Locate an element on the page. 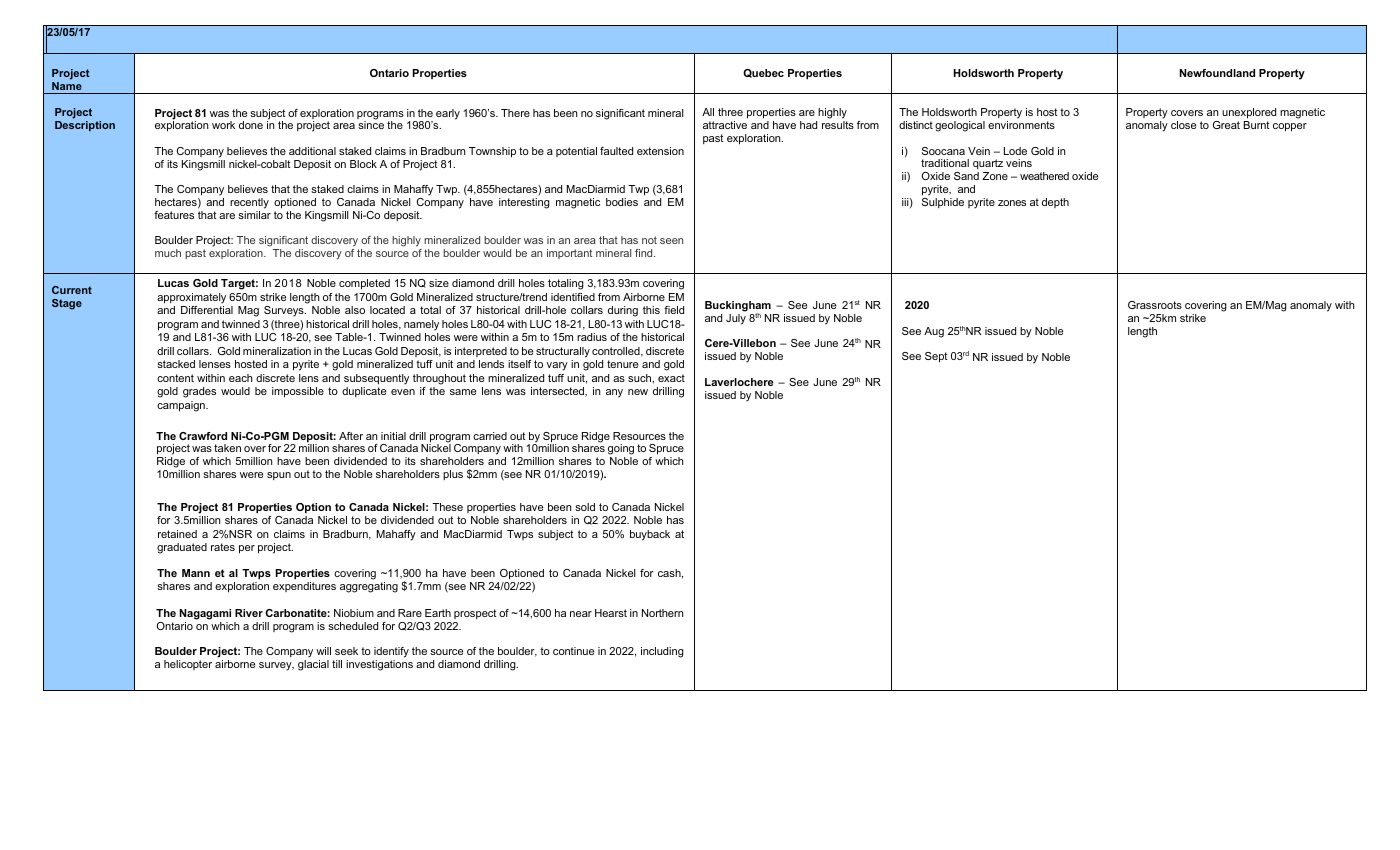 This image has height=850, width=1400. retained is located at coordinates (177, 534).
